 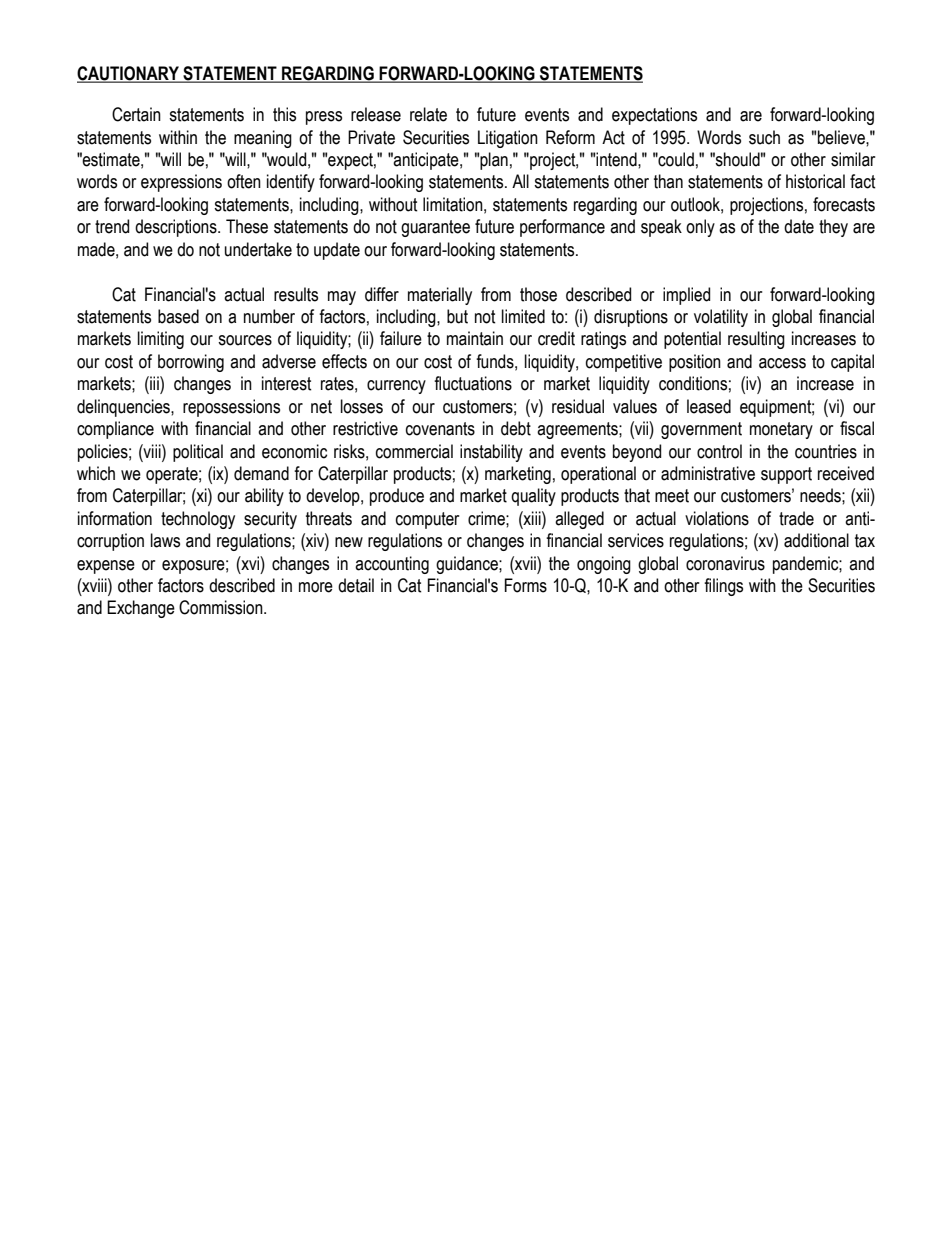 I want to click on Forms, so click(x=526, y=585).
